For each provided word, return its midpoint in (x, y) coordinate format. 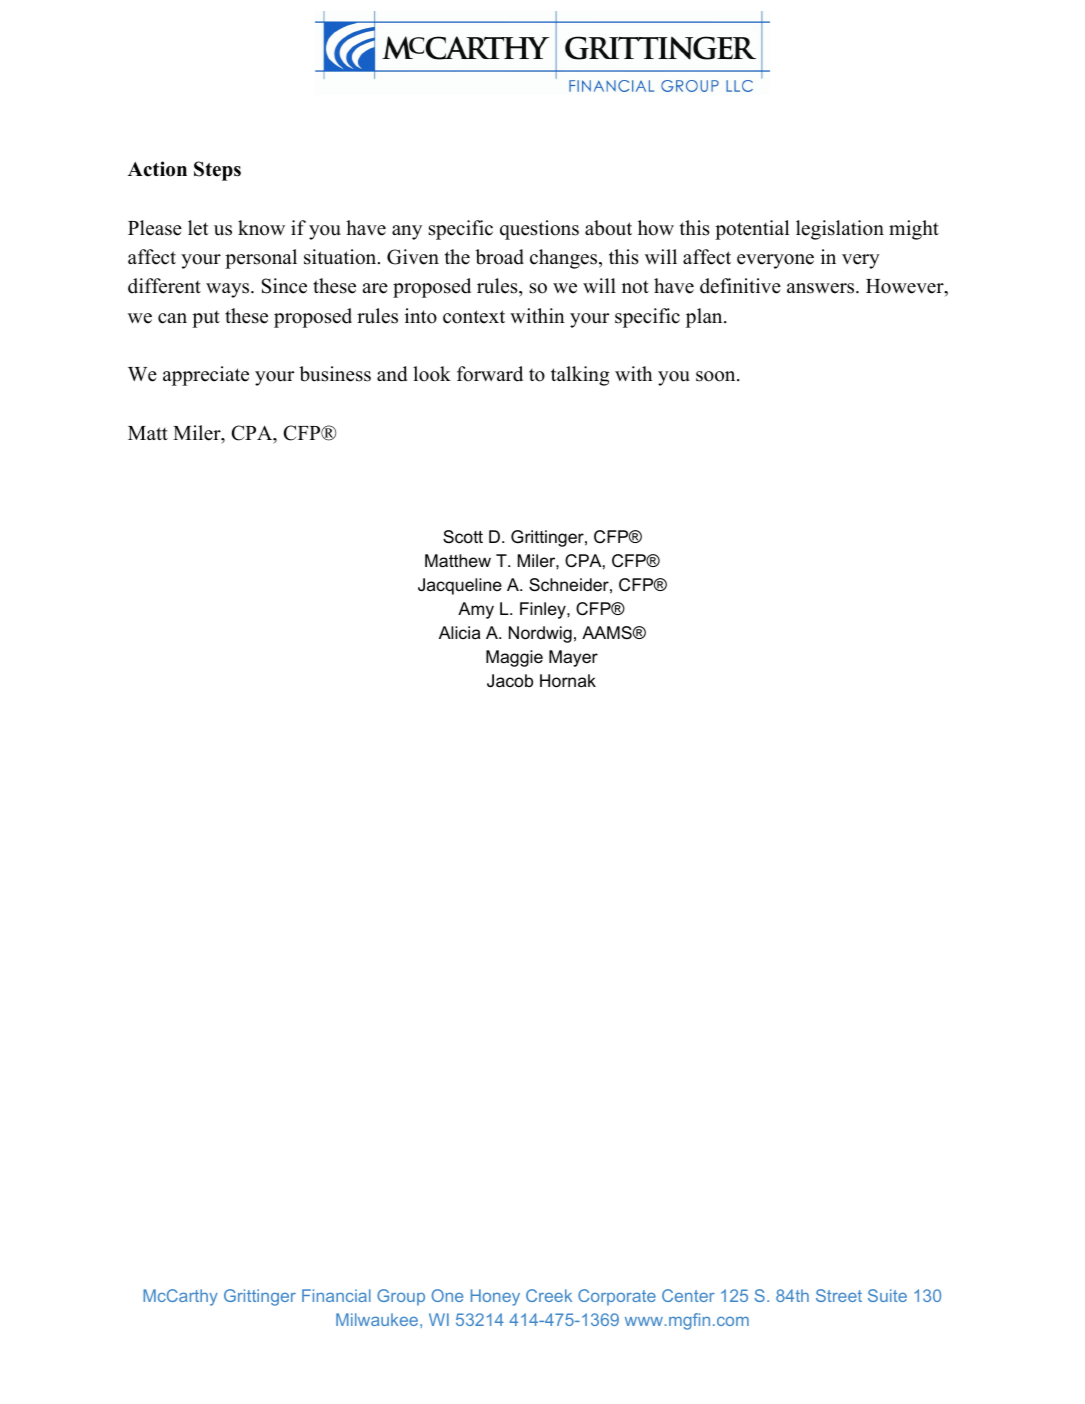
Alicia (459, 632)
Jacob (510, 680)
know (261, 228)
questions (539, 230)
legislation (840, 230)
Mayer (573, 658)
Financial (336, 1295)
